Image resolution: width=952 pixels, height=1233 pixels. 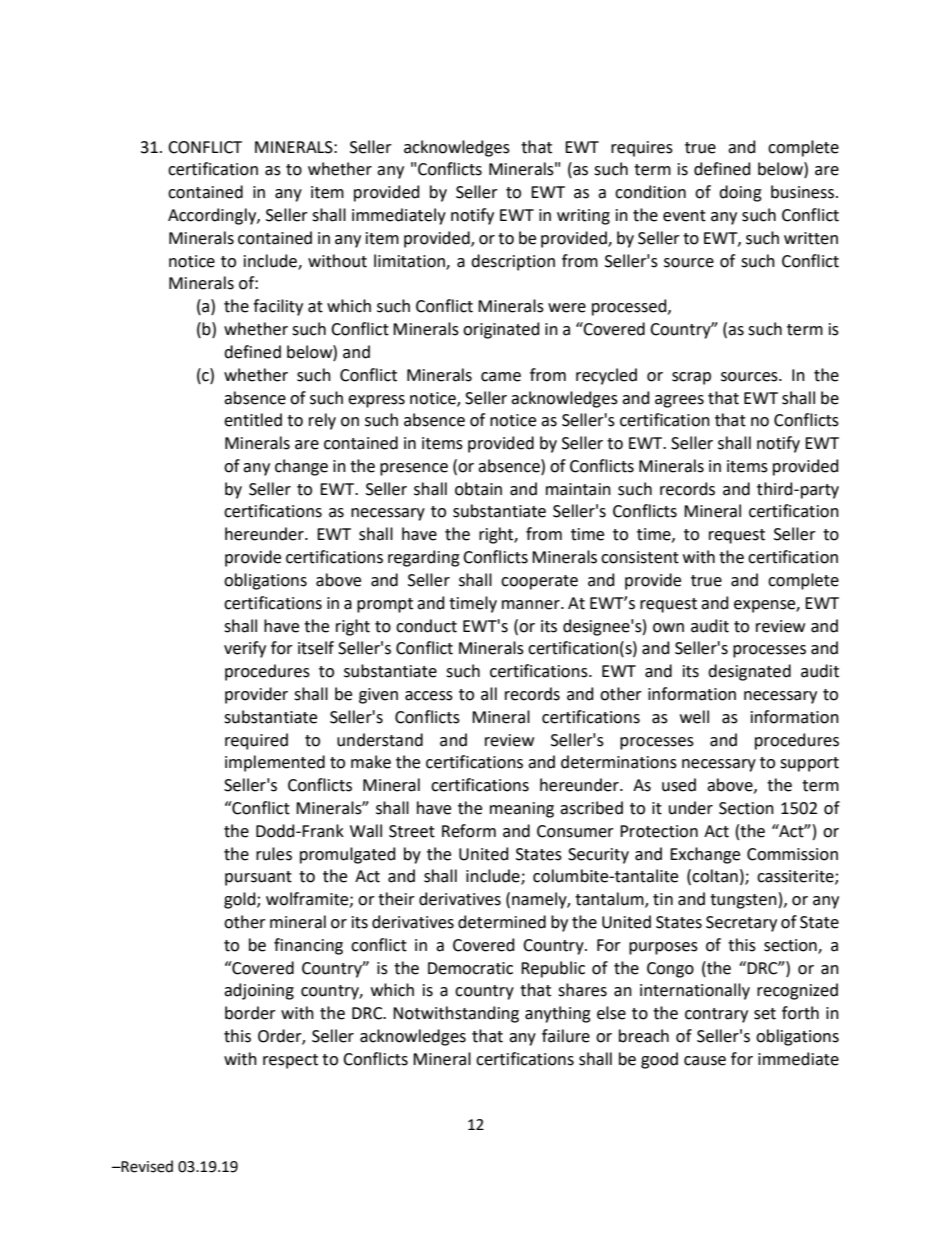 What do you see at coordinates (245, 649) in the screenshot?
I see `verify` at bounding box center [245, 649].
